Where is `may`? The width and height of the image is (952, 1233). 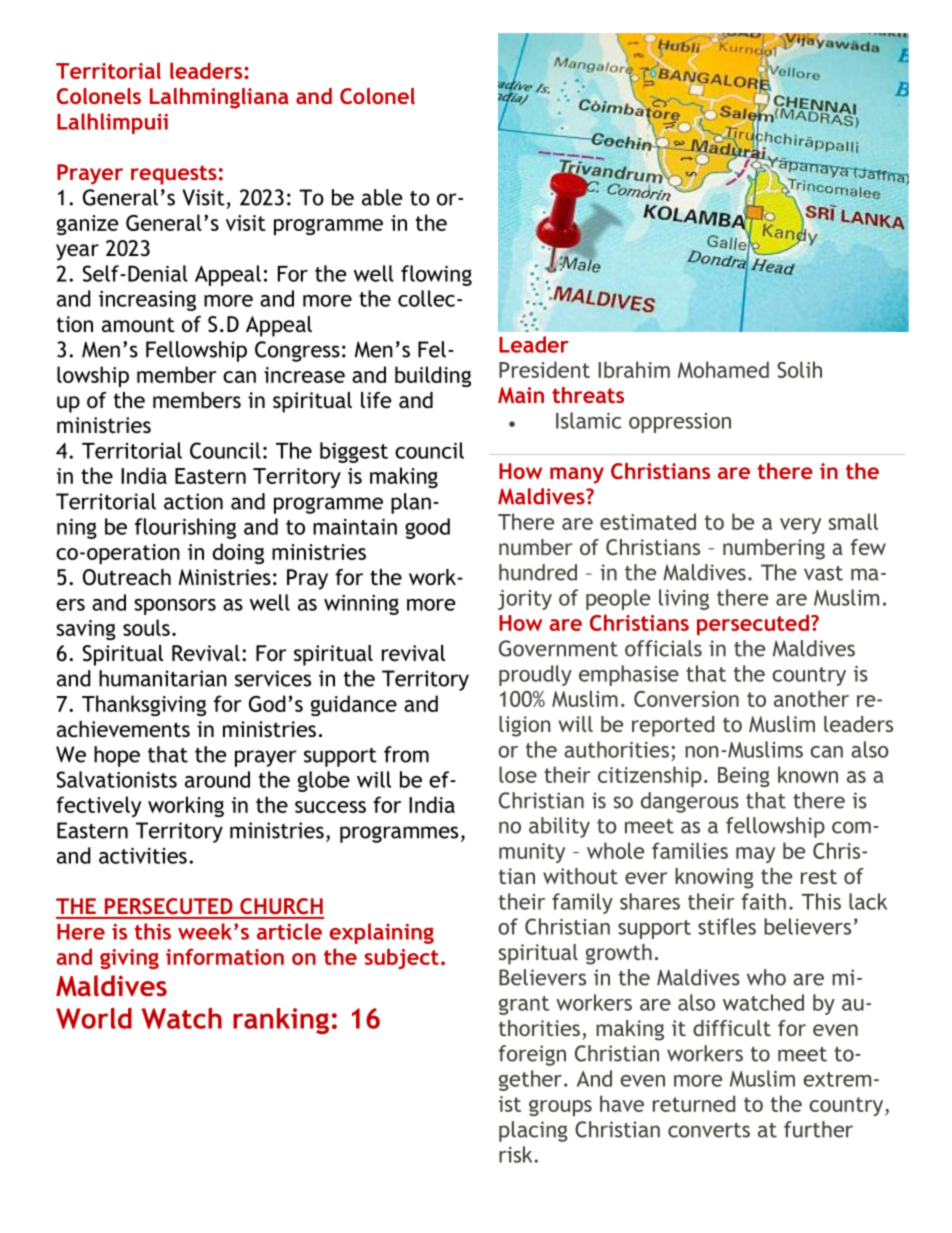 may is located at coordinates (755, 855).
